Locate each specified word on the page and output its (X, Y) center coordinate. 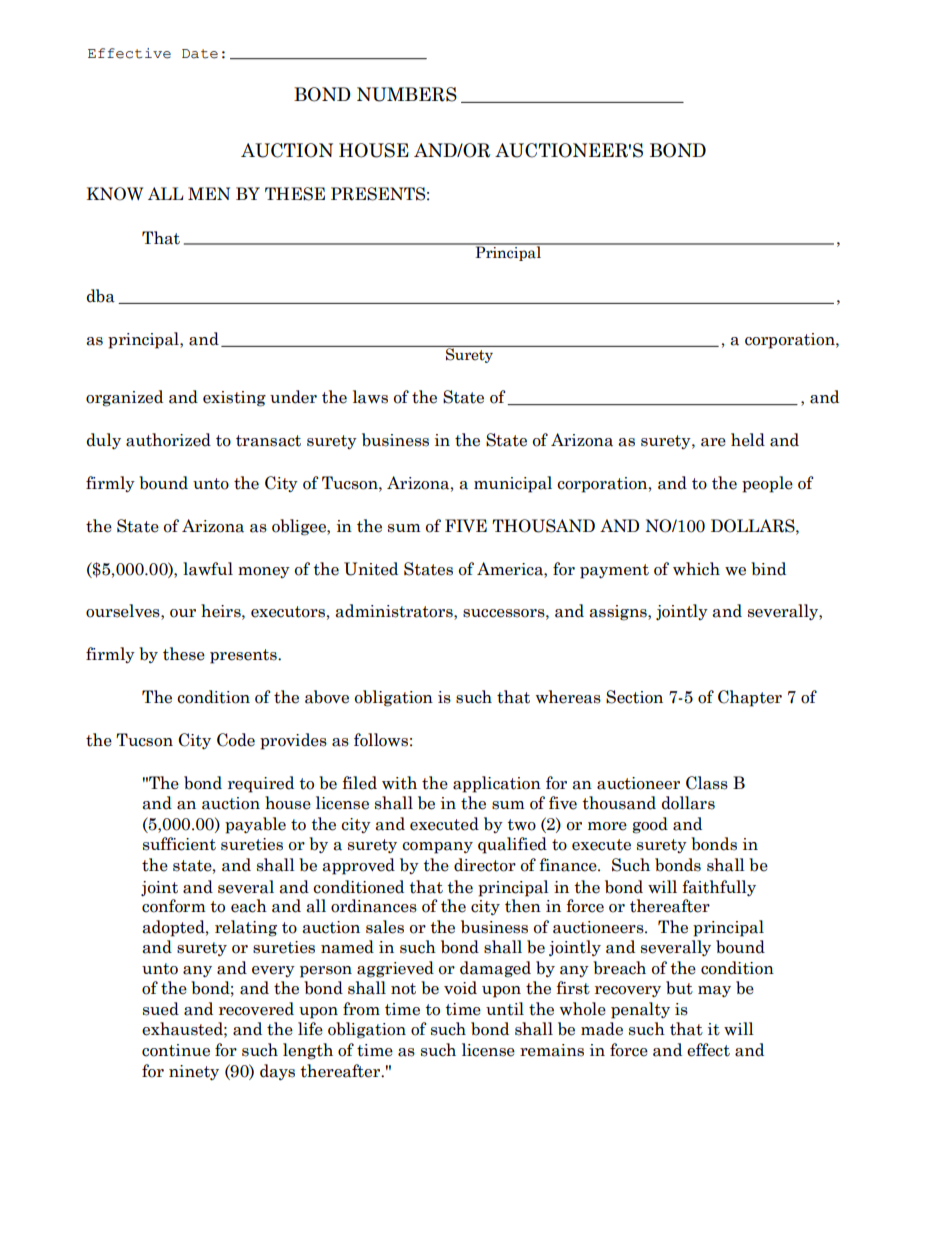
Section (634, 697)
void (460, 988)
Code (236, 740)
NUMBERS (407, 94)
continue (176, 1050)
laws (370, 397)
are (713, 442)
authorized (168, 440)
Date (200, 54)
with (399, 783)
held (748, 440)
